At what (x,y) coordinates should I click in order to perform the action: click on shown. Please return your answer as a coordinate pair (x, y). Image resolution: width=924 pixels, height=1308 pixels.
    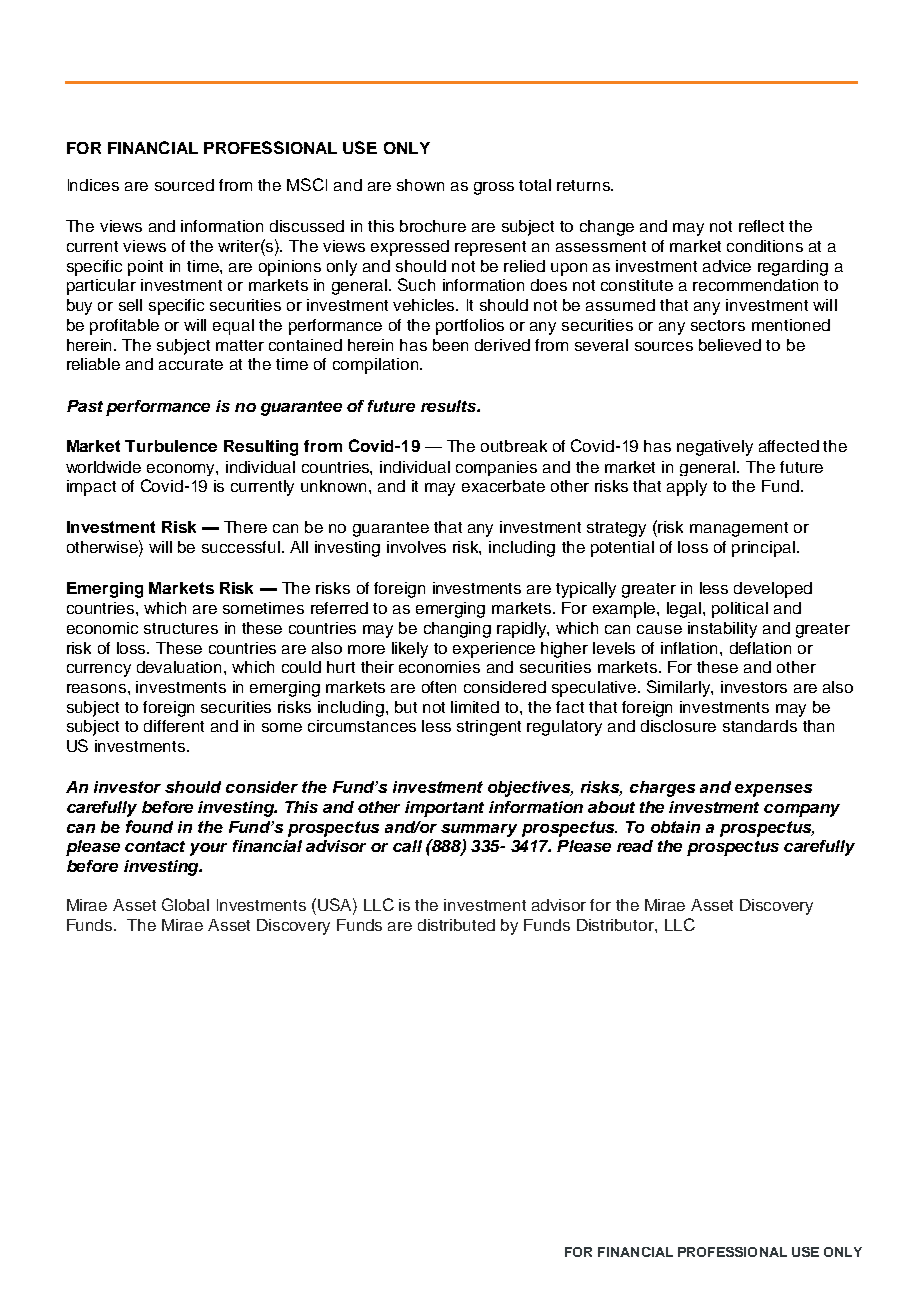
    Looking at the image, I should click on (420, 185).
